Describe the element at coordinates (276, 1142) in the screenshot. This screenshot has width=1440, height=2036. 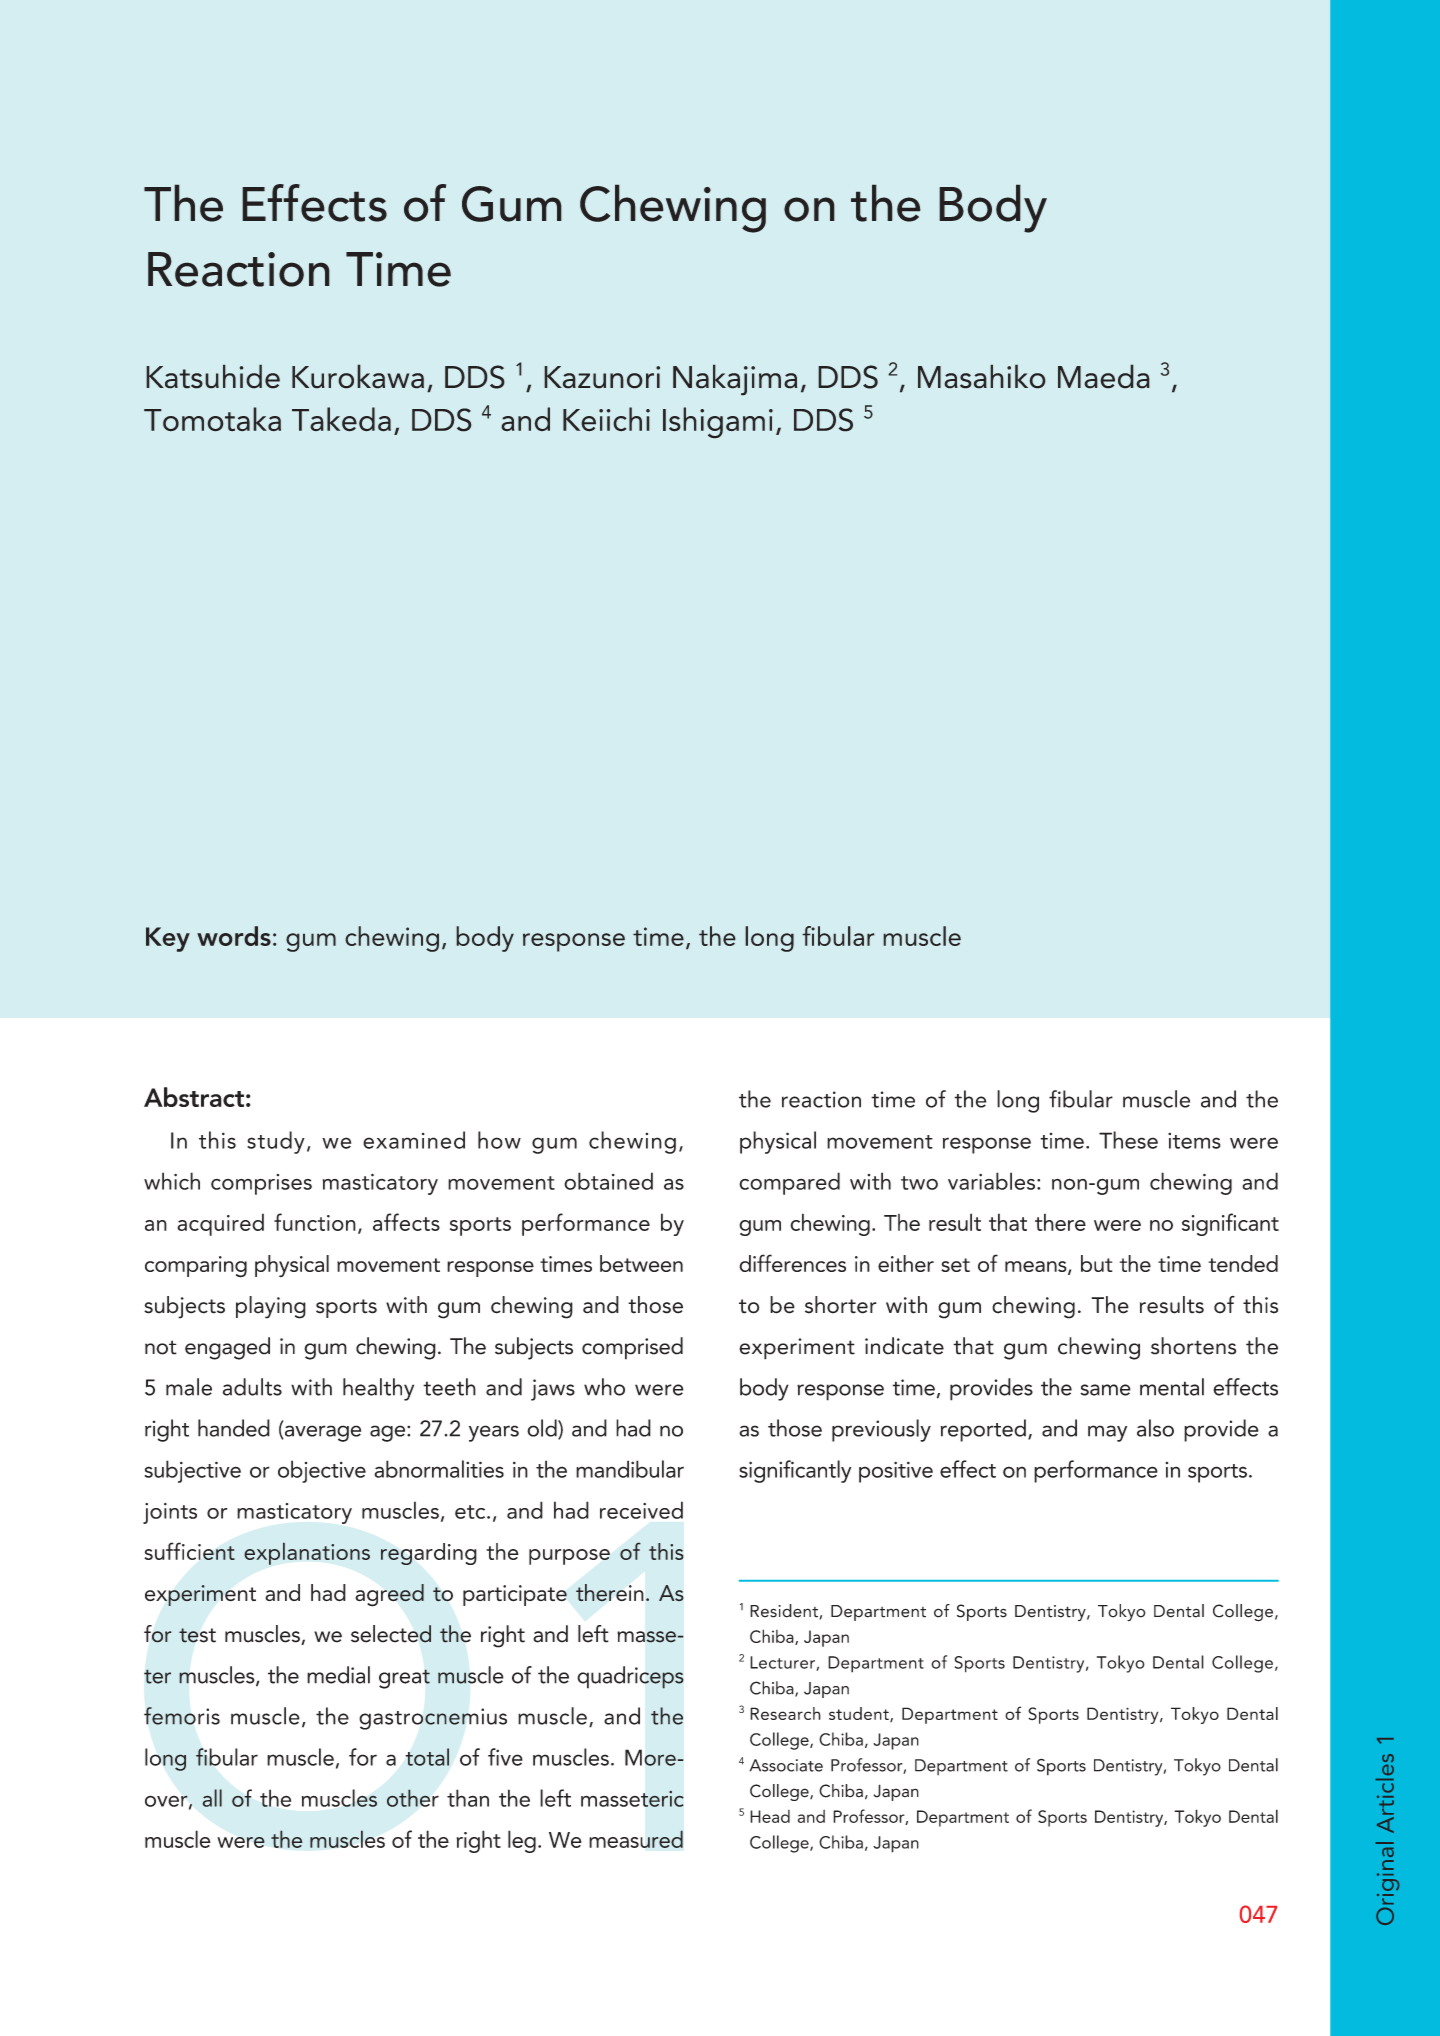
I see `study` at that location.
